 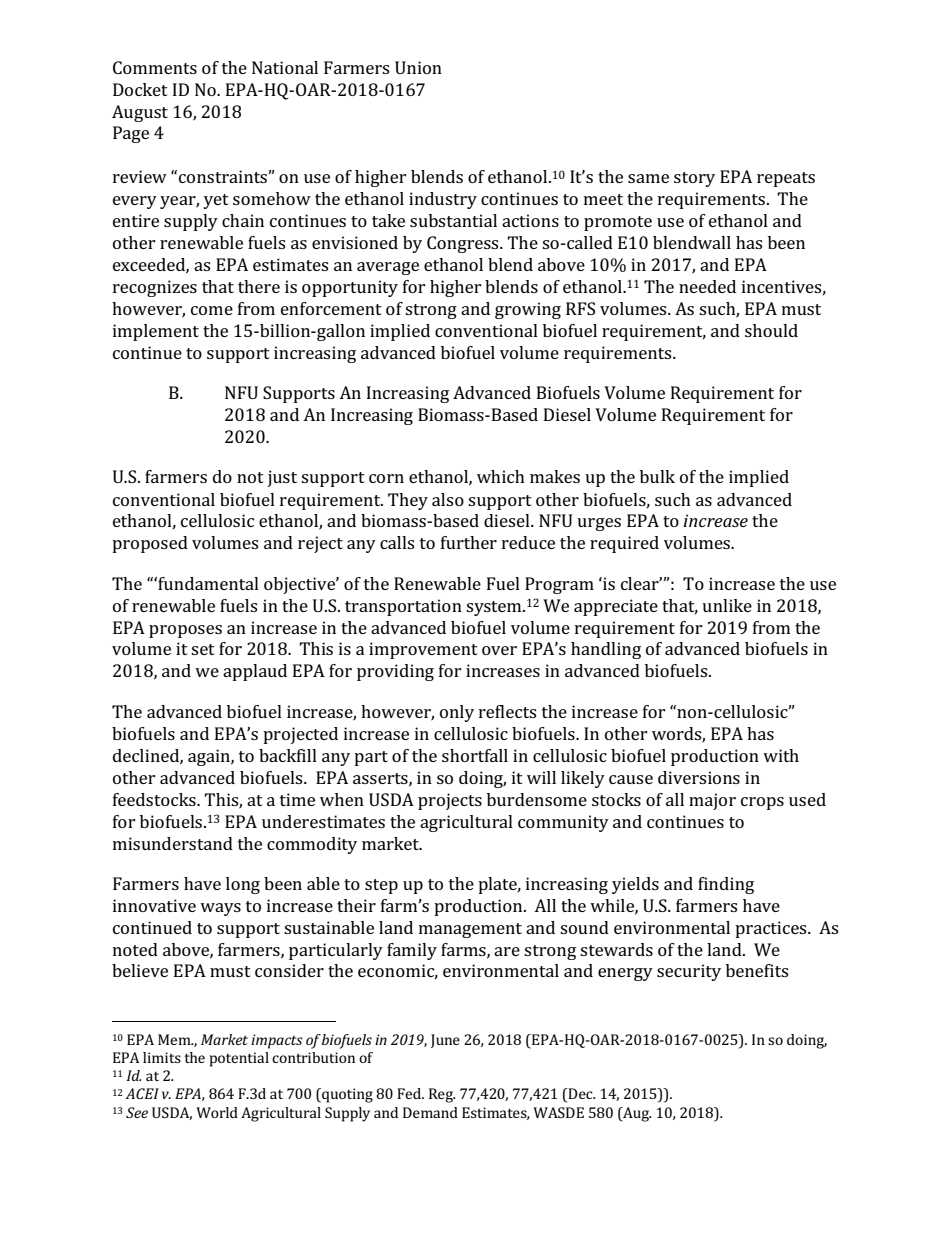 I want to click on story, so click(x=694, y=179).
